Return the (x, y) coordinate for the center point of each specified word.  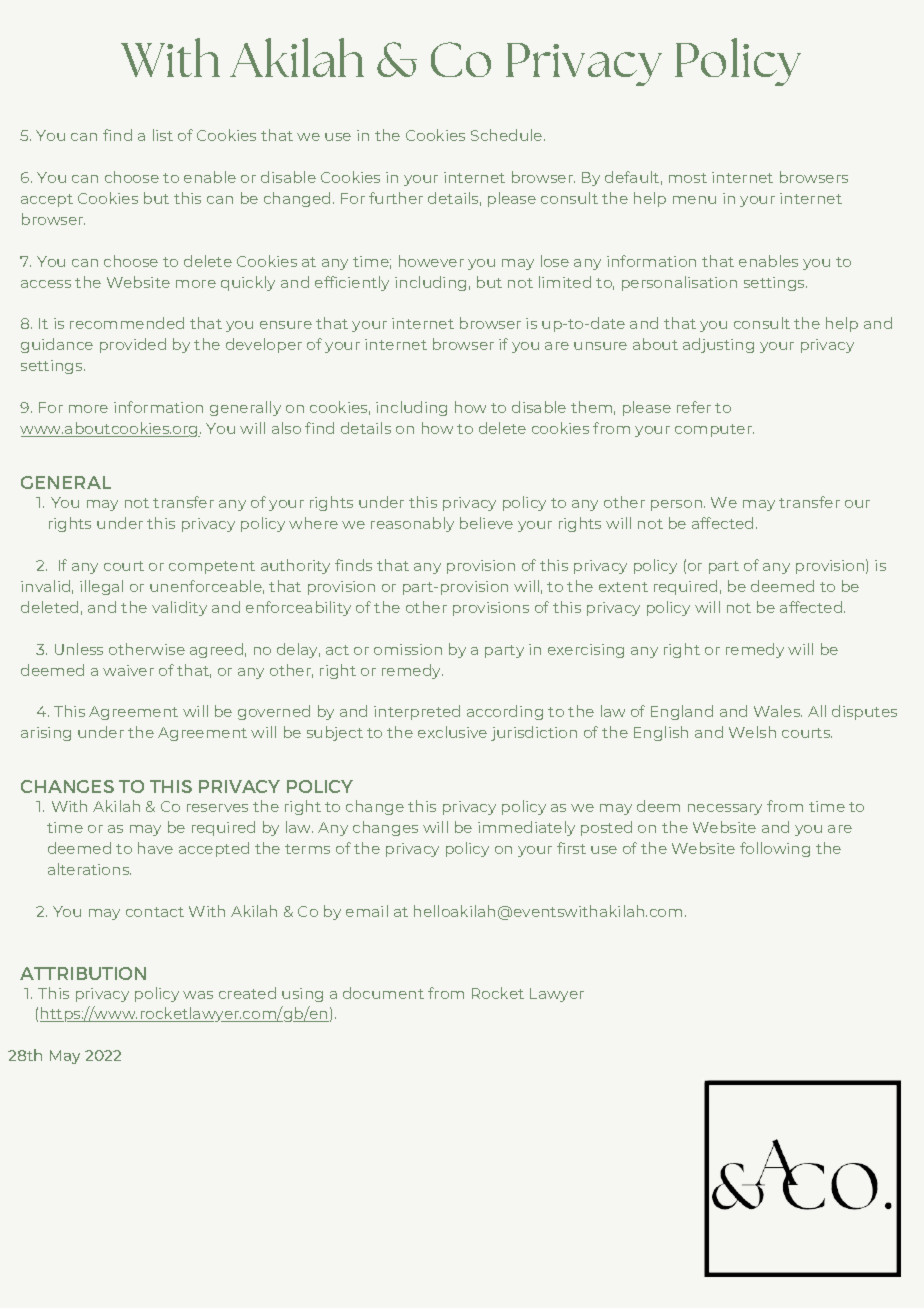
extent (623, 587)
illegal (101, 587)
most (688, 178)
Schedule (508, 135)
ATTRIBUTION (83, 973)
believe (486, 523)
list (163, 135)
